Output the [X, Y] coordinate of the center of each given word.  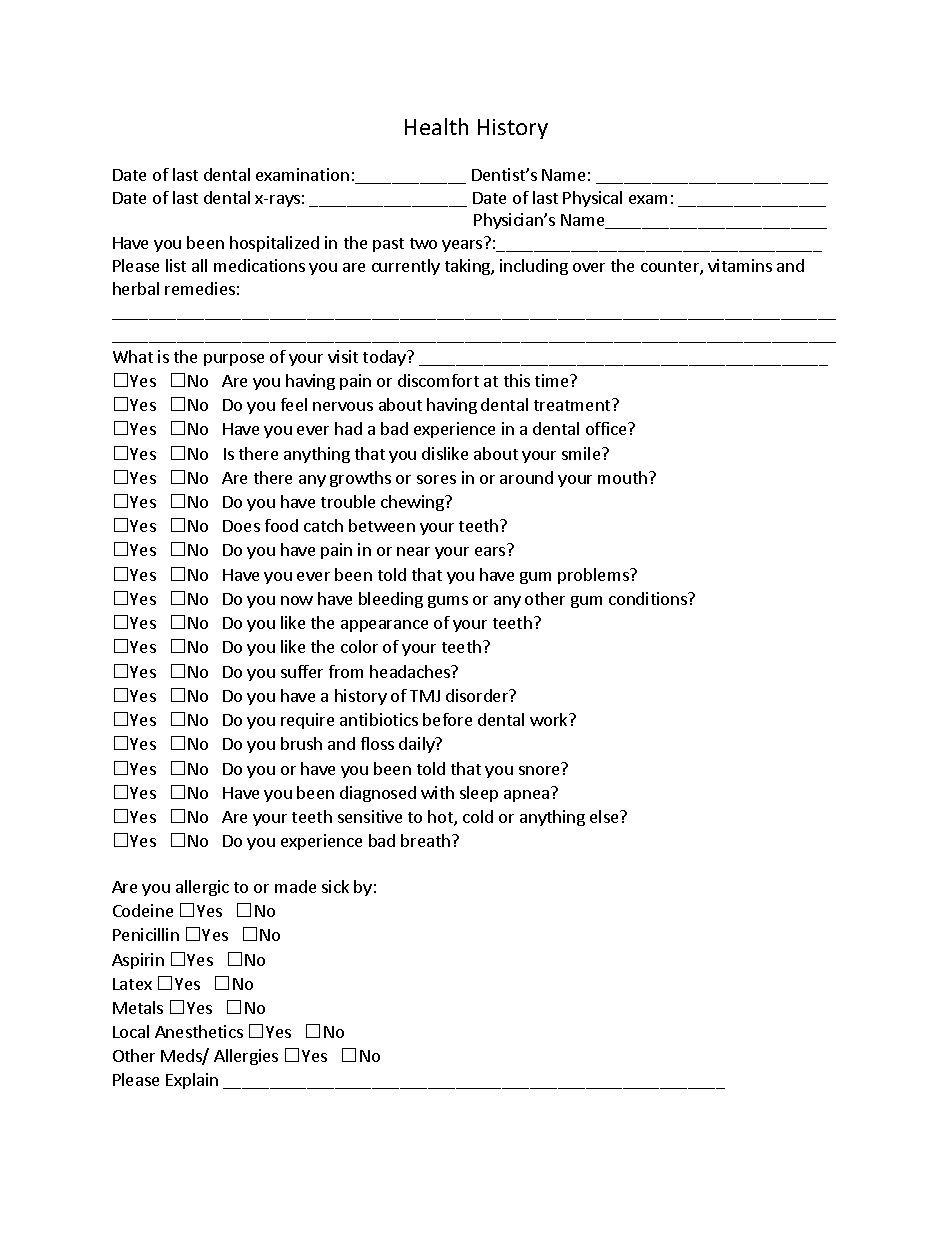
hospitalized [274, 244]
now [297, 600]
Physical [592, 199]
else [605, 816]
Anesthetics [199, 1031]
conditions [649, 598]
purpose [234, 360]
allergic [202, 888]
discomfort [438, 380]
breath [425, 840]
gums [448, 602]
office [607, 428]
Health [436, 126]
